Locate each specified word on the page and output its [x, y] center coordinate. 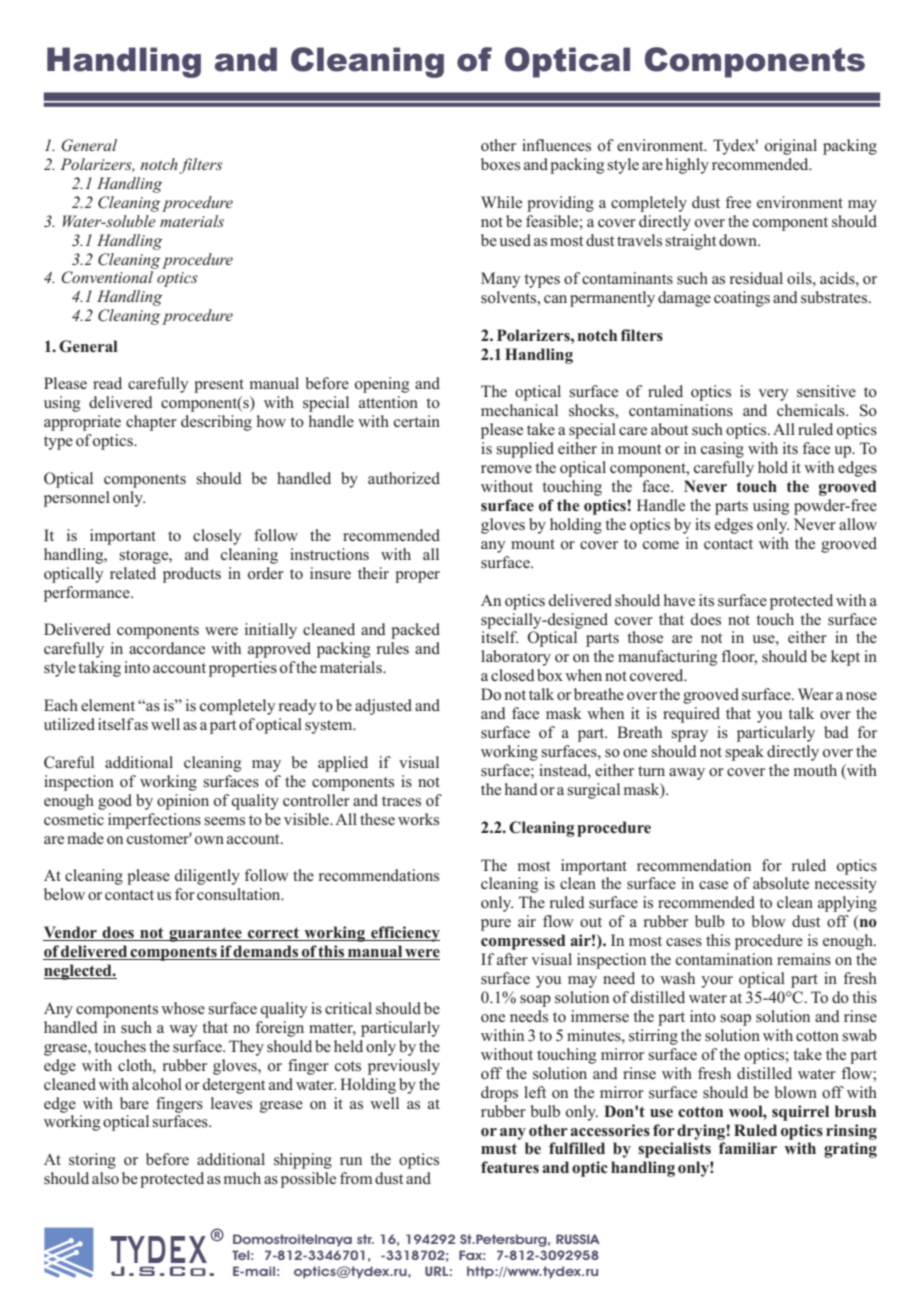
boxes [500, 164]
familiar [748, 1148]
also [105, 1178]
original [791, 147]
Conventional [107, 277]
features [510, 1167]
